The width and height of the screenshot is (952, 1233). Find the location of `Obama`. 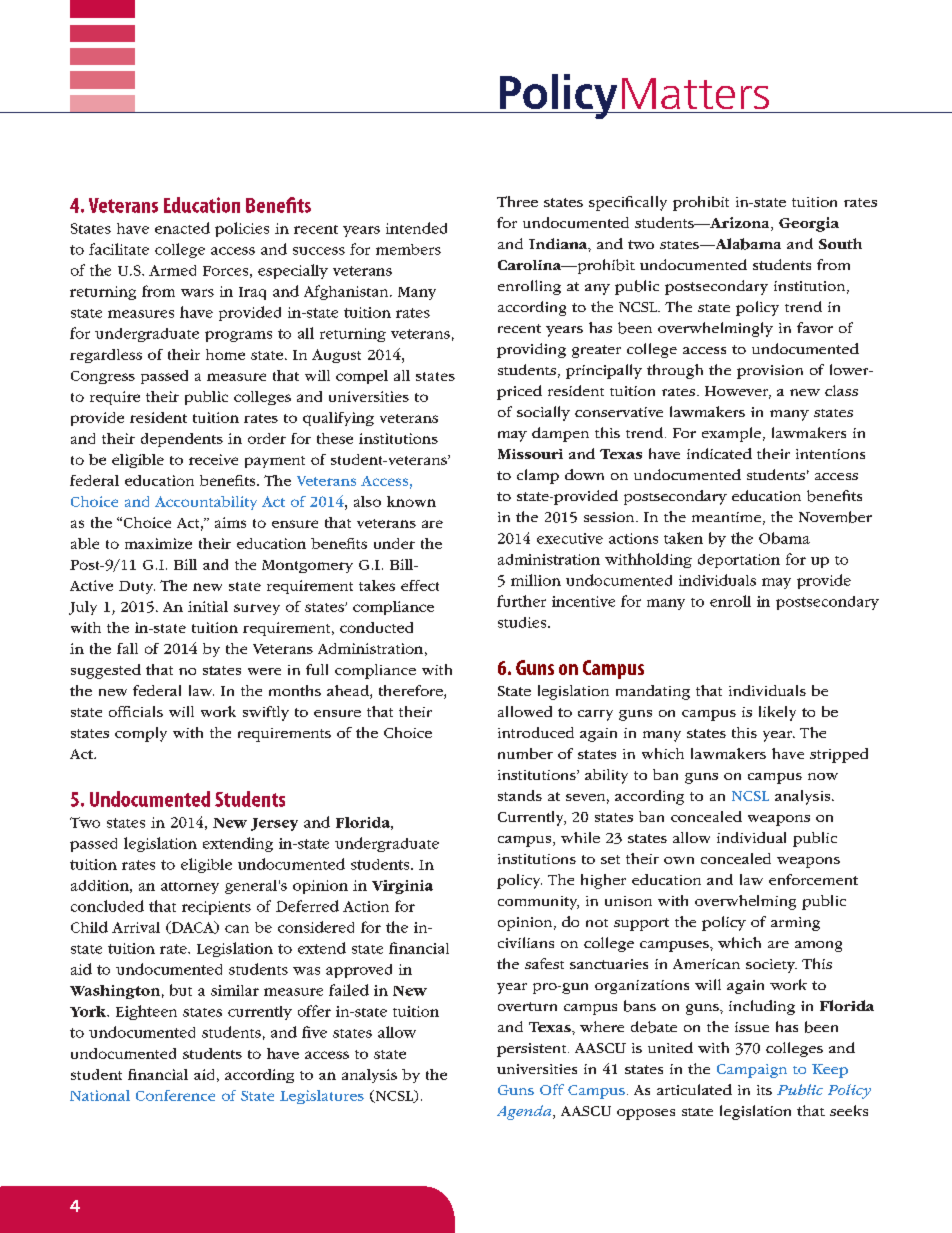

Obama is located at coordinates (784, 538).
